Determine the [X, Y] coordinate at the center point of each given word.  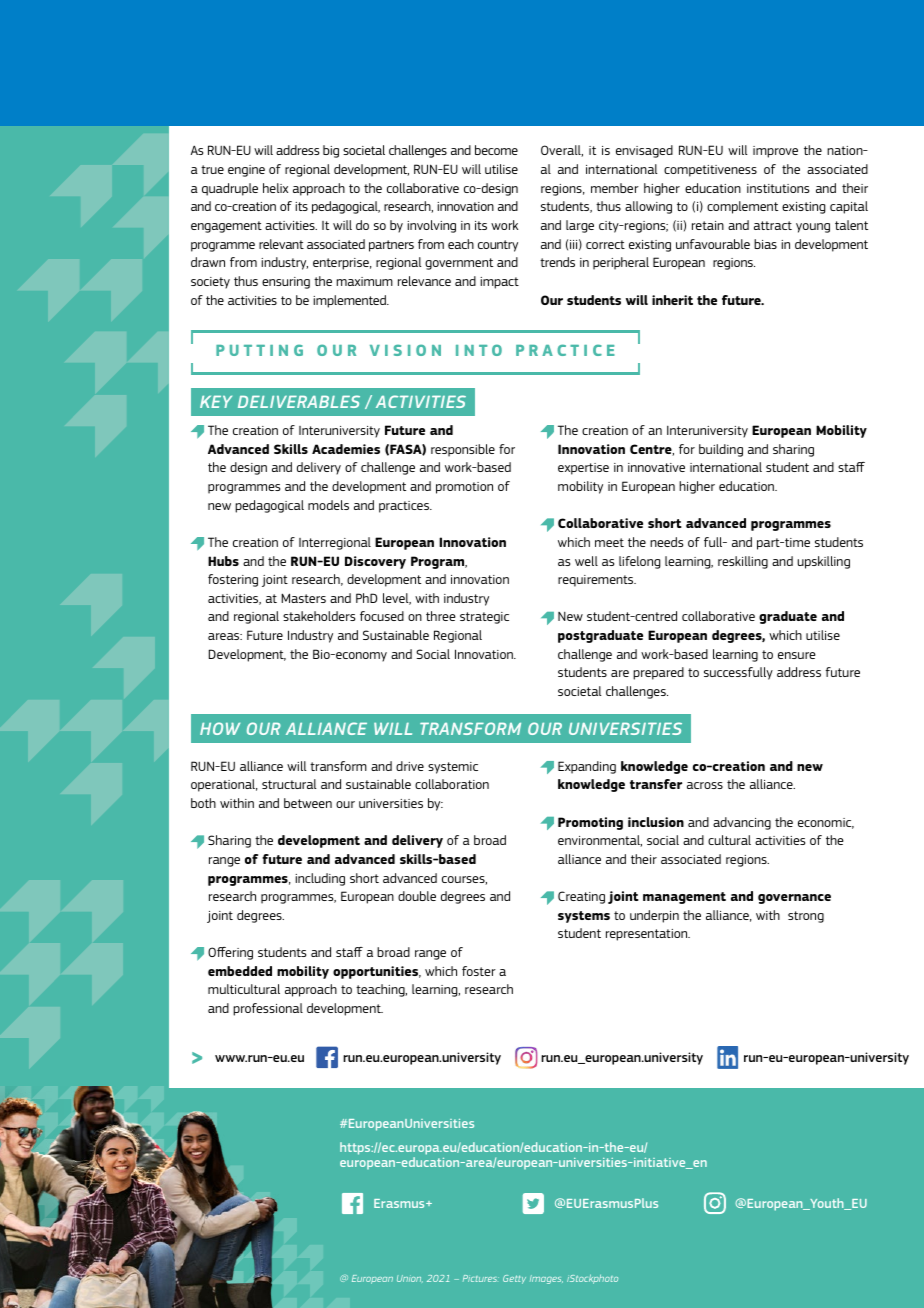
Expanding [587, 767]
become [496, 150]
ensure [797, 655]
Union [410, 1278]
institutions [778, 188]
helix [275, 188]
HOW [220, 728]
